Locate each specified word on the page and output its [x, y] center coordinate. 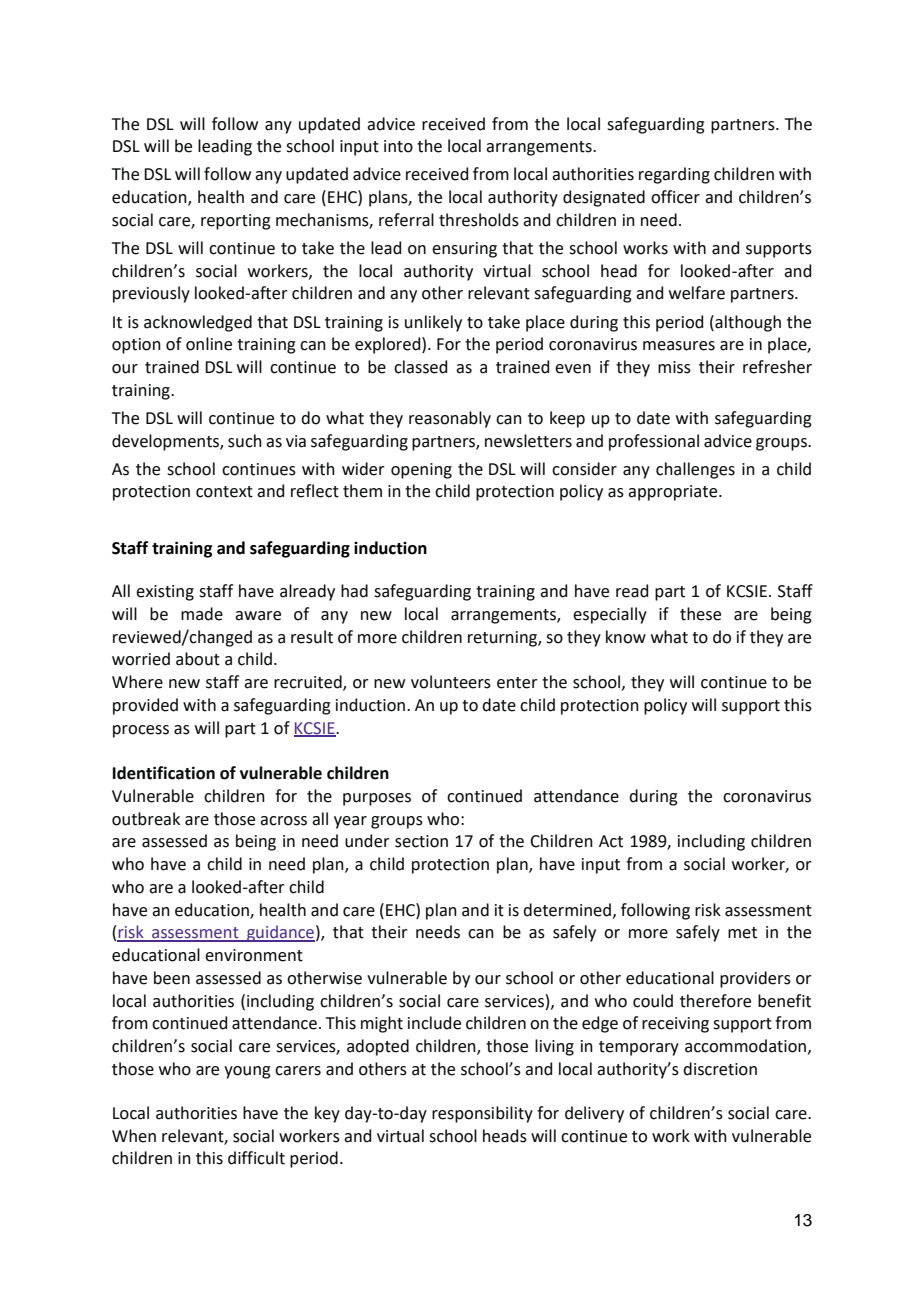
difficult [256, 1158]
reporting [236, 222]
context [224, 492]
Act [611, 841]
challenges [695, 470]
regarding [674, 175]
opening [421, 471]
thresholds [479, 220]
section [421, 841]
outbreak [146, 819]
